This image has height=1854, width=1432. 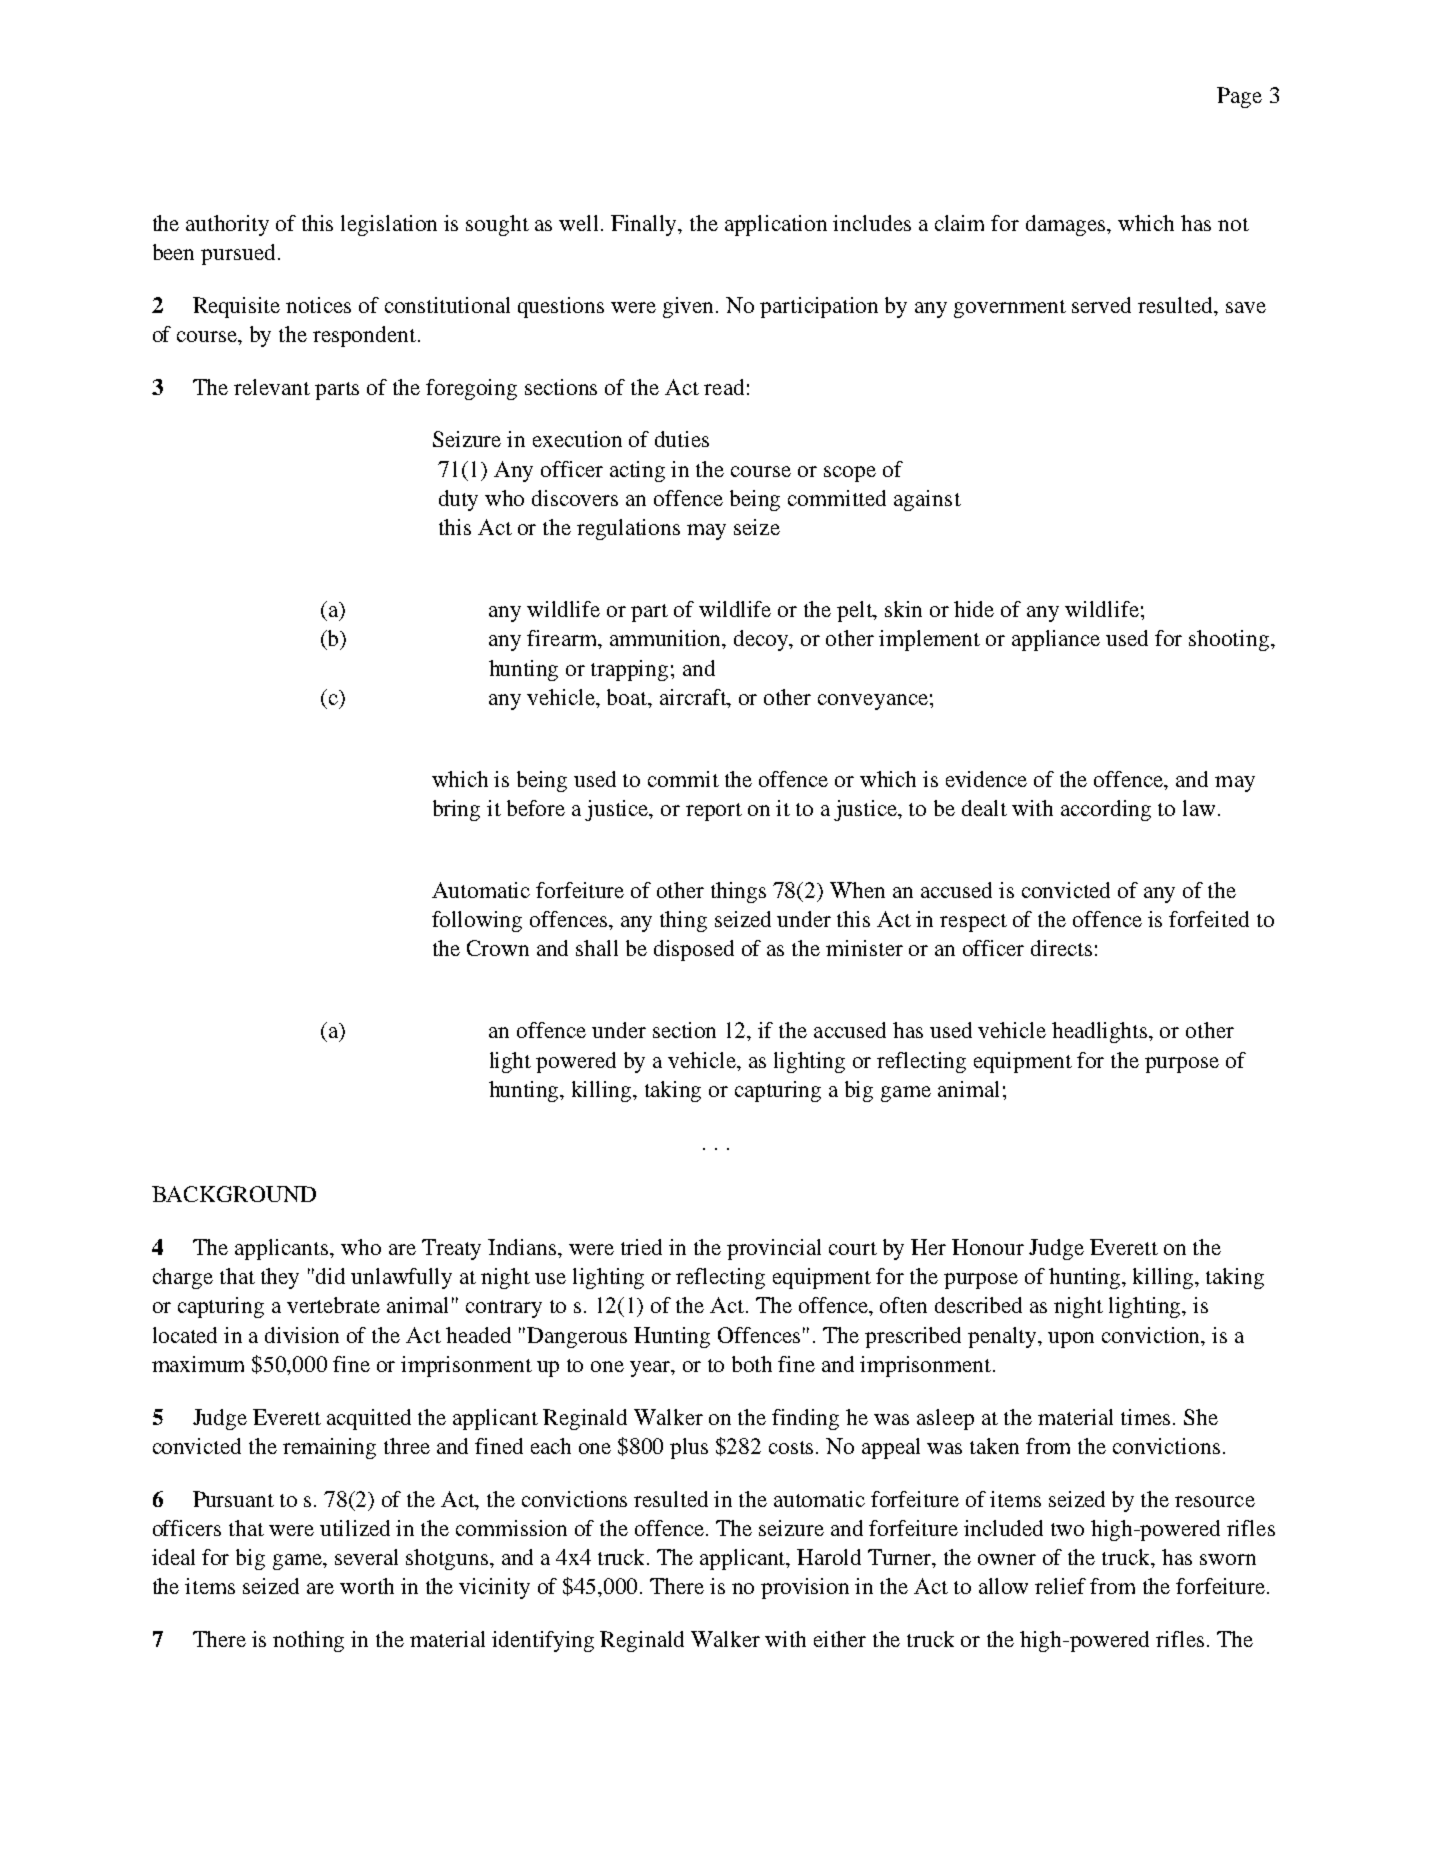 What do you see at coordinates (988, 1247) in the image?
I see `Honour` at bounding box center [988, 1247].
